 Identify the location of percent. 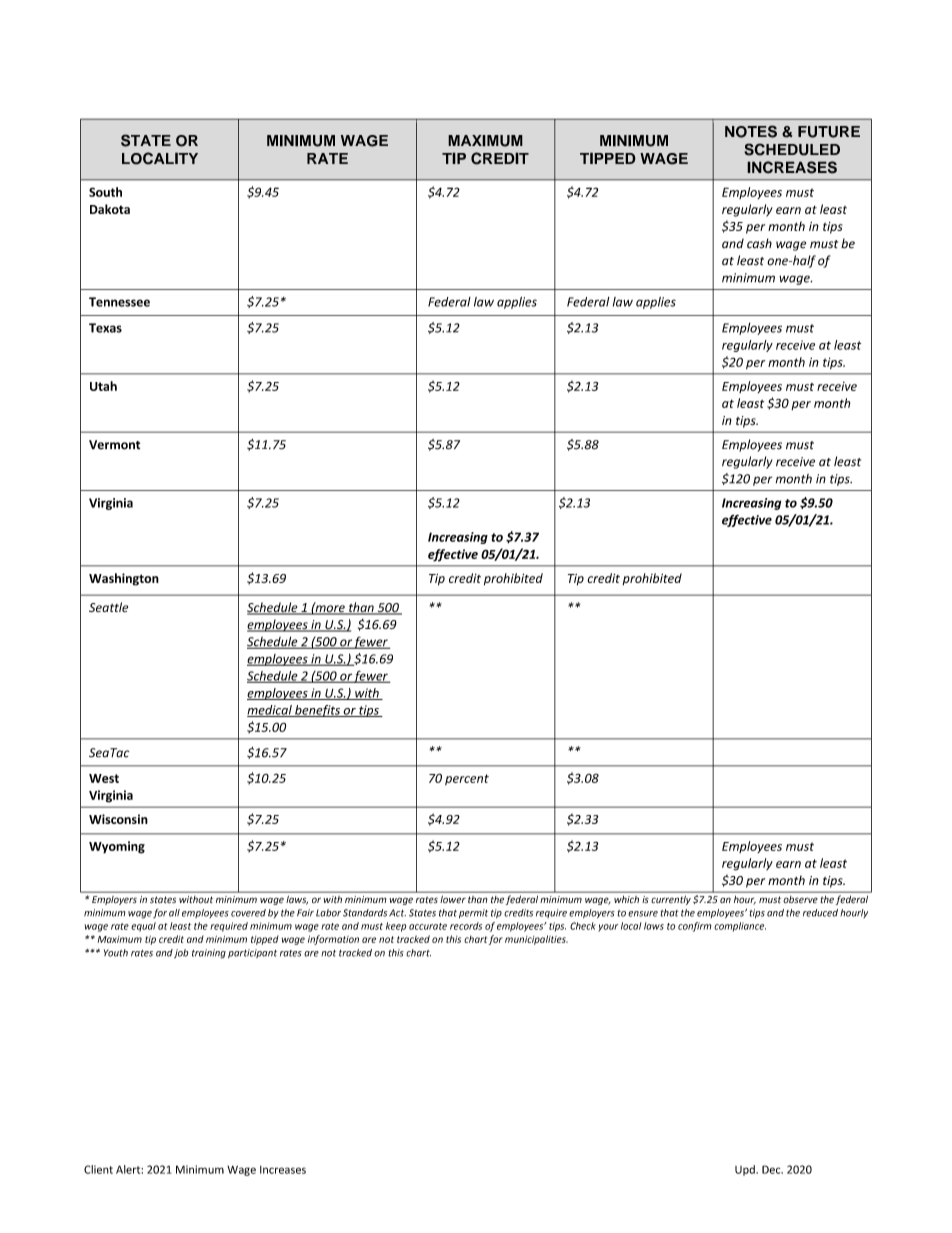
(467, 779).
